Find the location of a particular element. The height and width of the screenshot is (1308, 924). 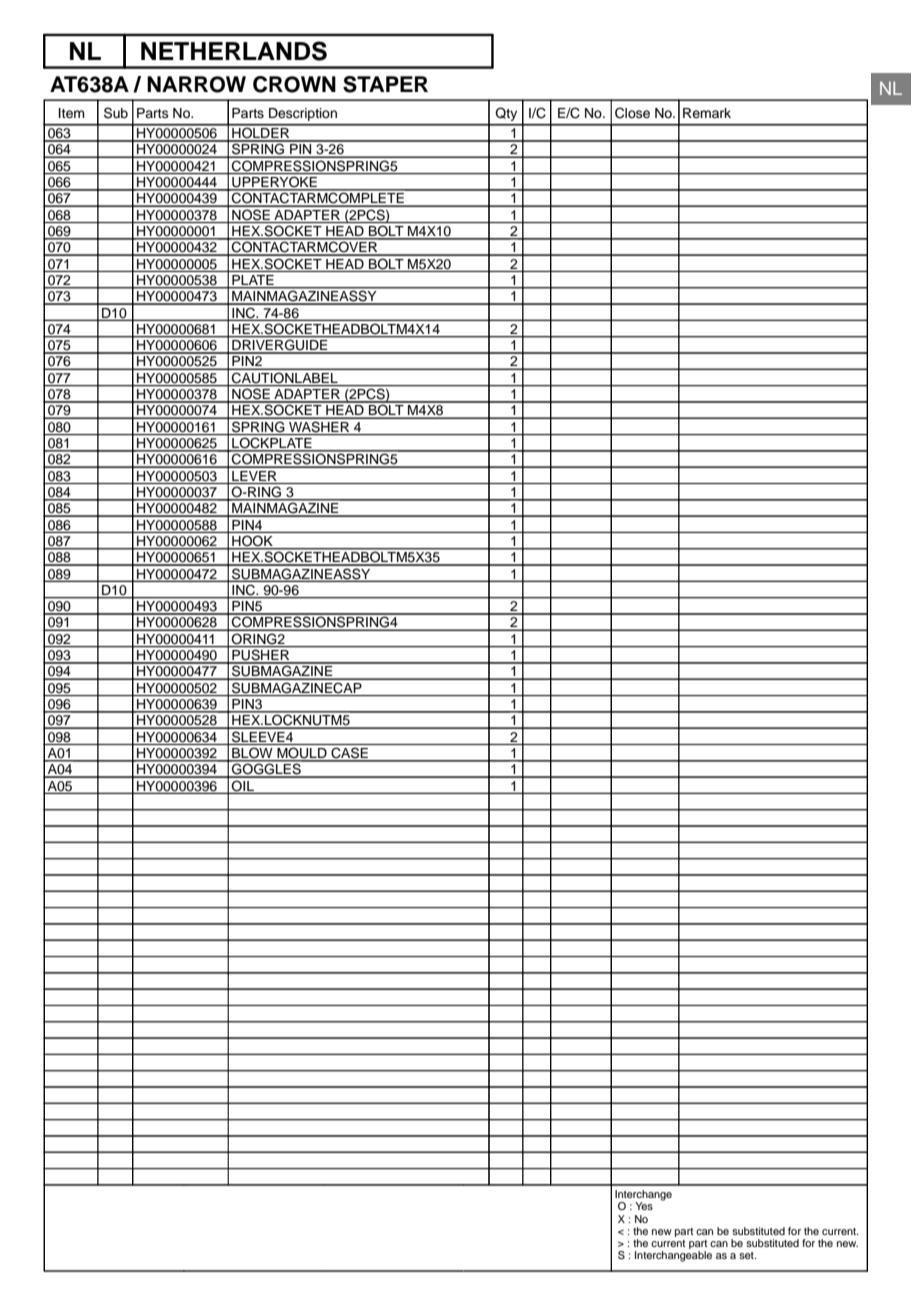

NETHERLANDS is located at coordinates (234, 51).
